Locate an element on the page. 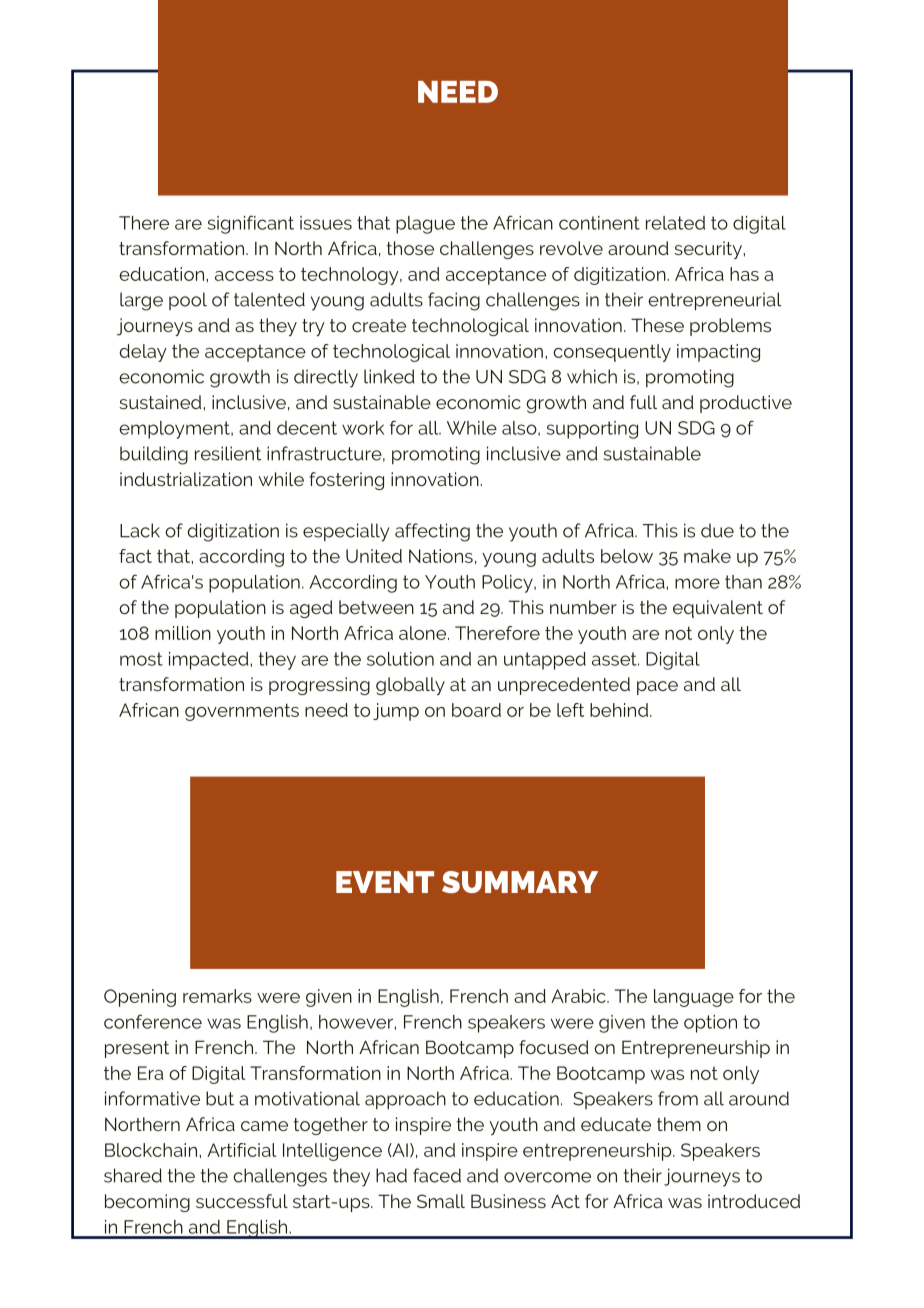 This page has width=924, height=1308. security is located at coordinates (709, 250).
